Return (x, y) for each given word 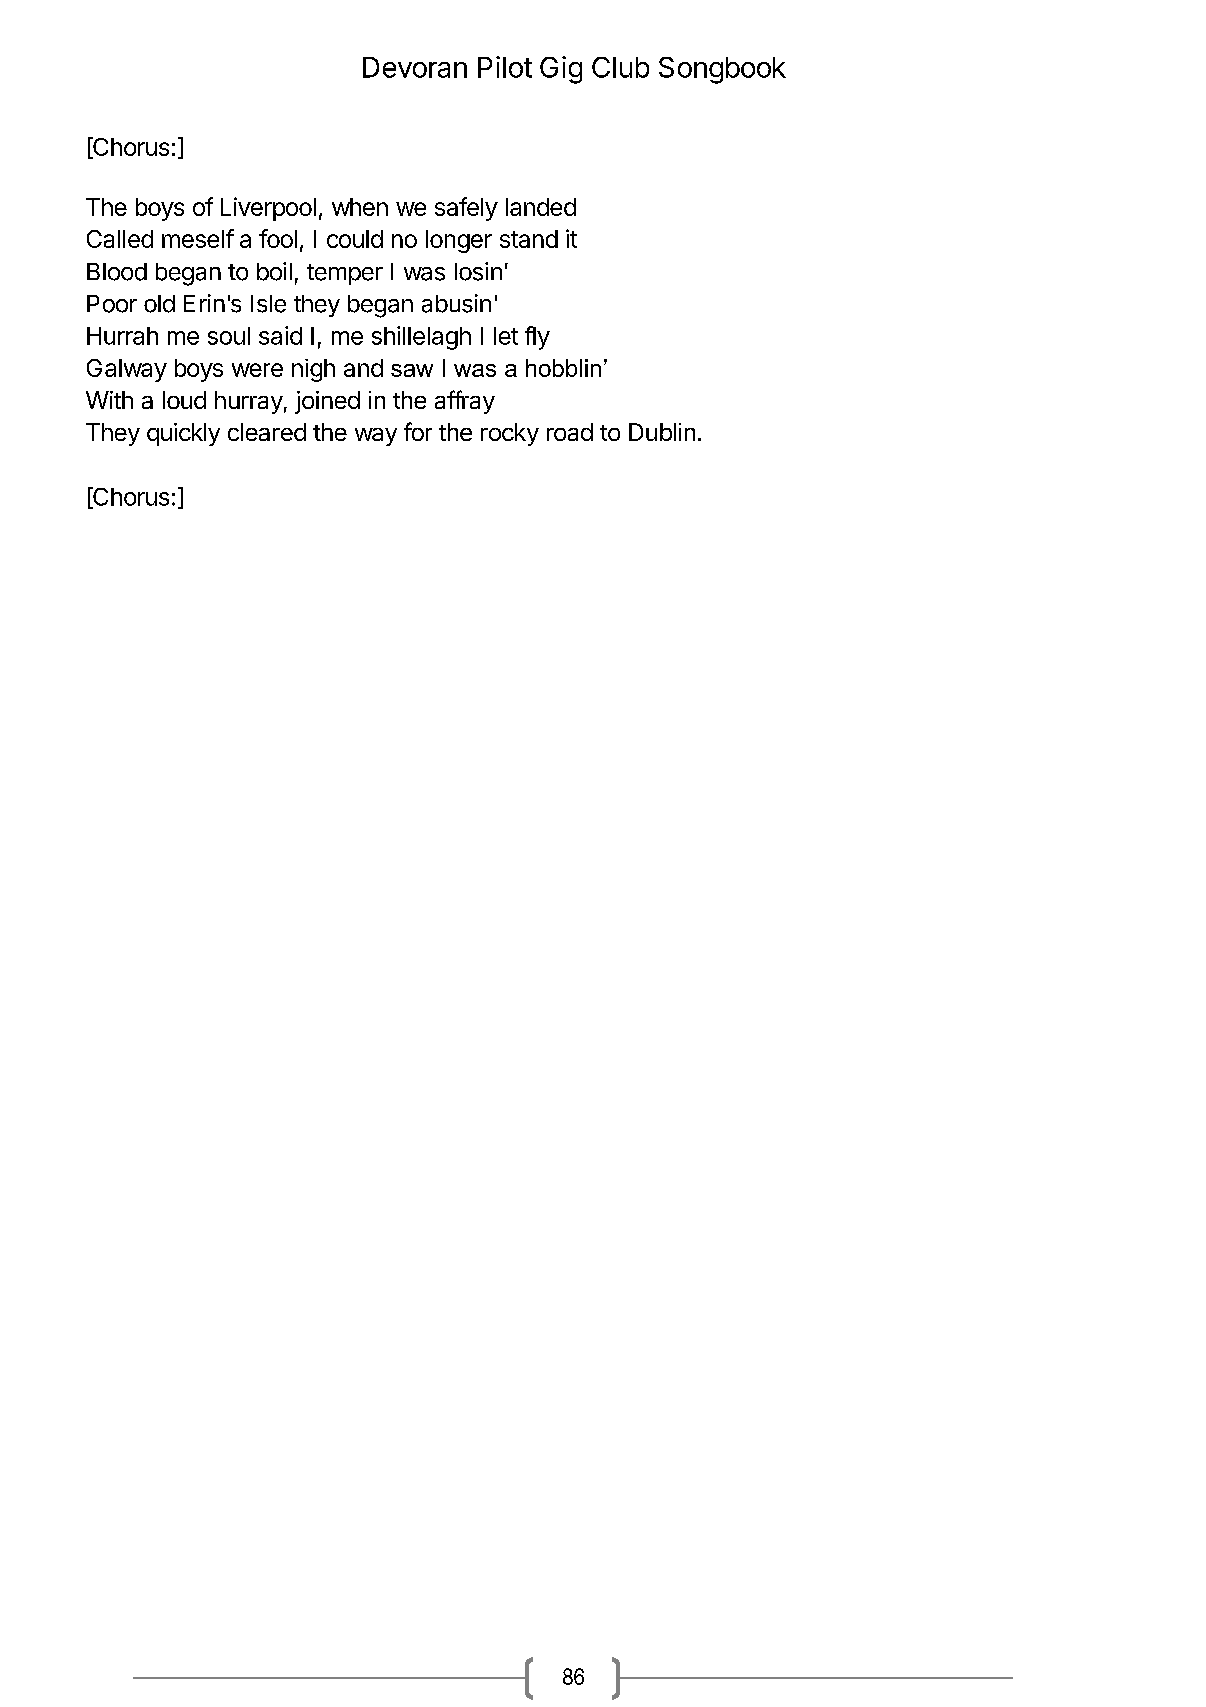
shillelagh (421, 338)
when (360, 207)
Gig (561, 70)
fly (537, 338)
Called (120, 239)
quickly (183, 434)
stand (529, 239)
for (418, 431)
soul (229, 336)
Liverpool (268, 209)
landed (541, 207)
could (355, 239)
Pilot (505, 67)
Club (620, 67)
